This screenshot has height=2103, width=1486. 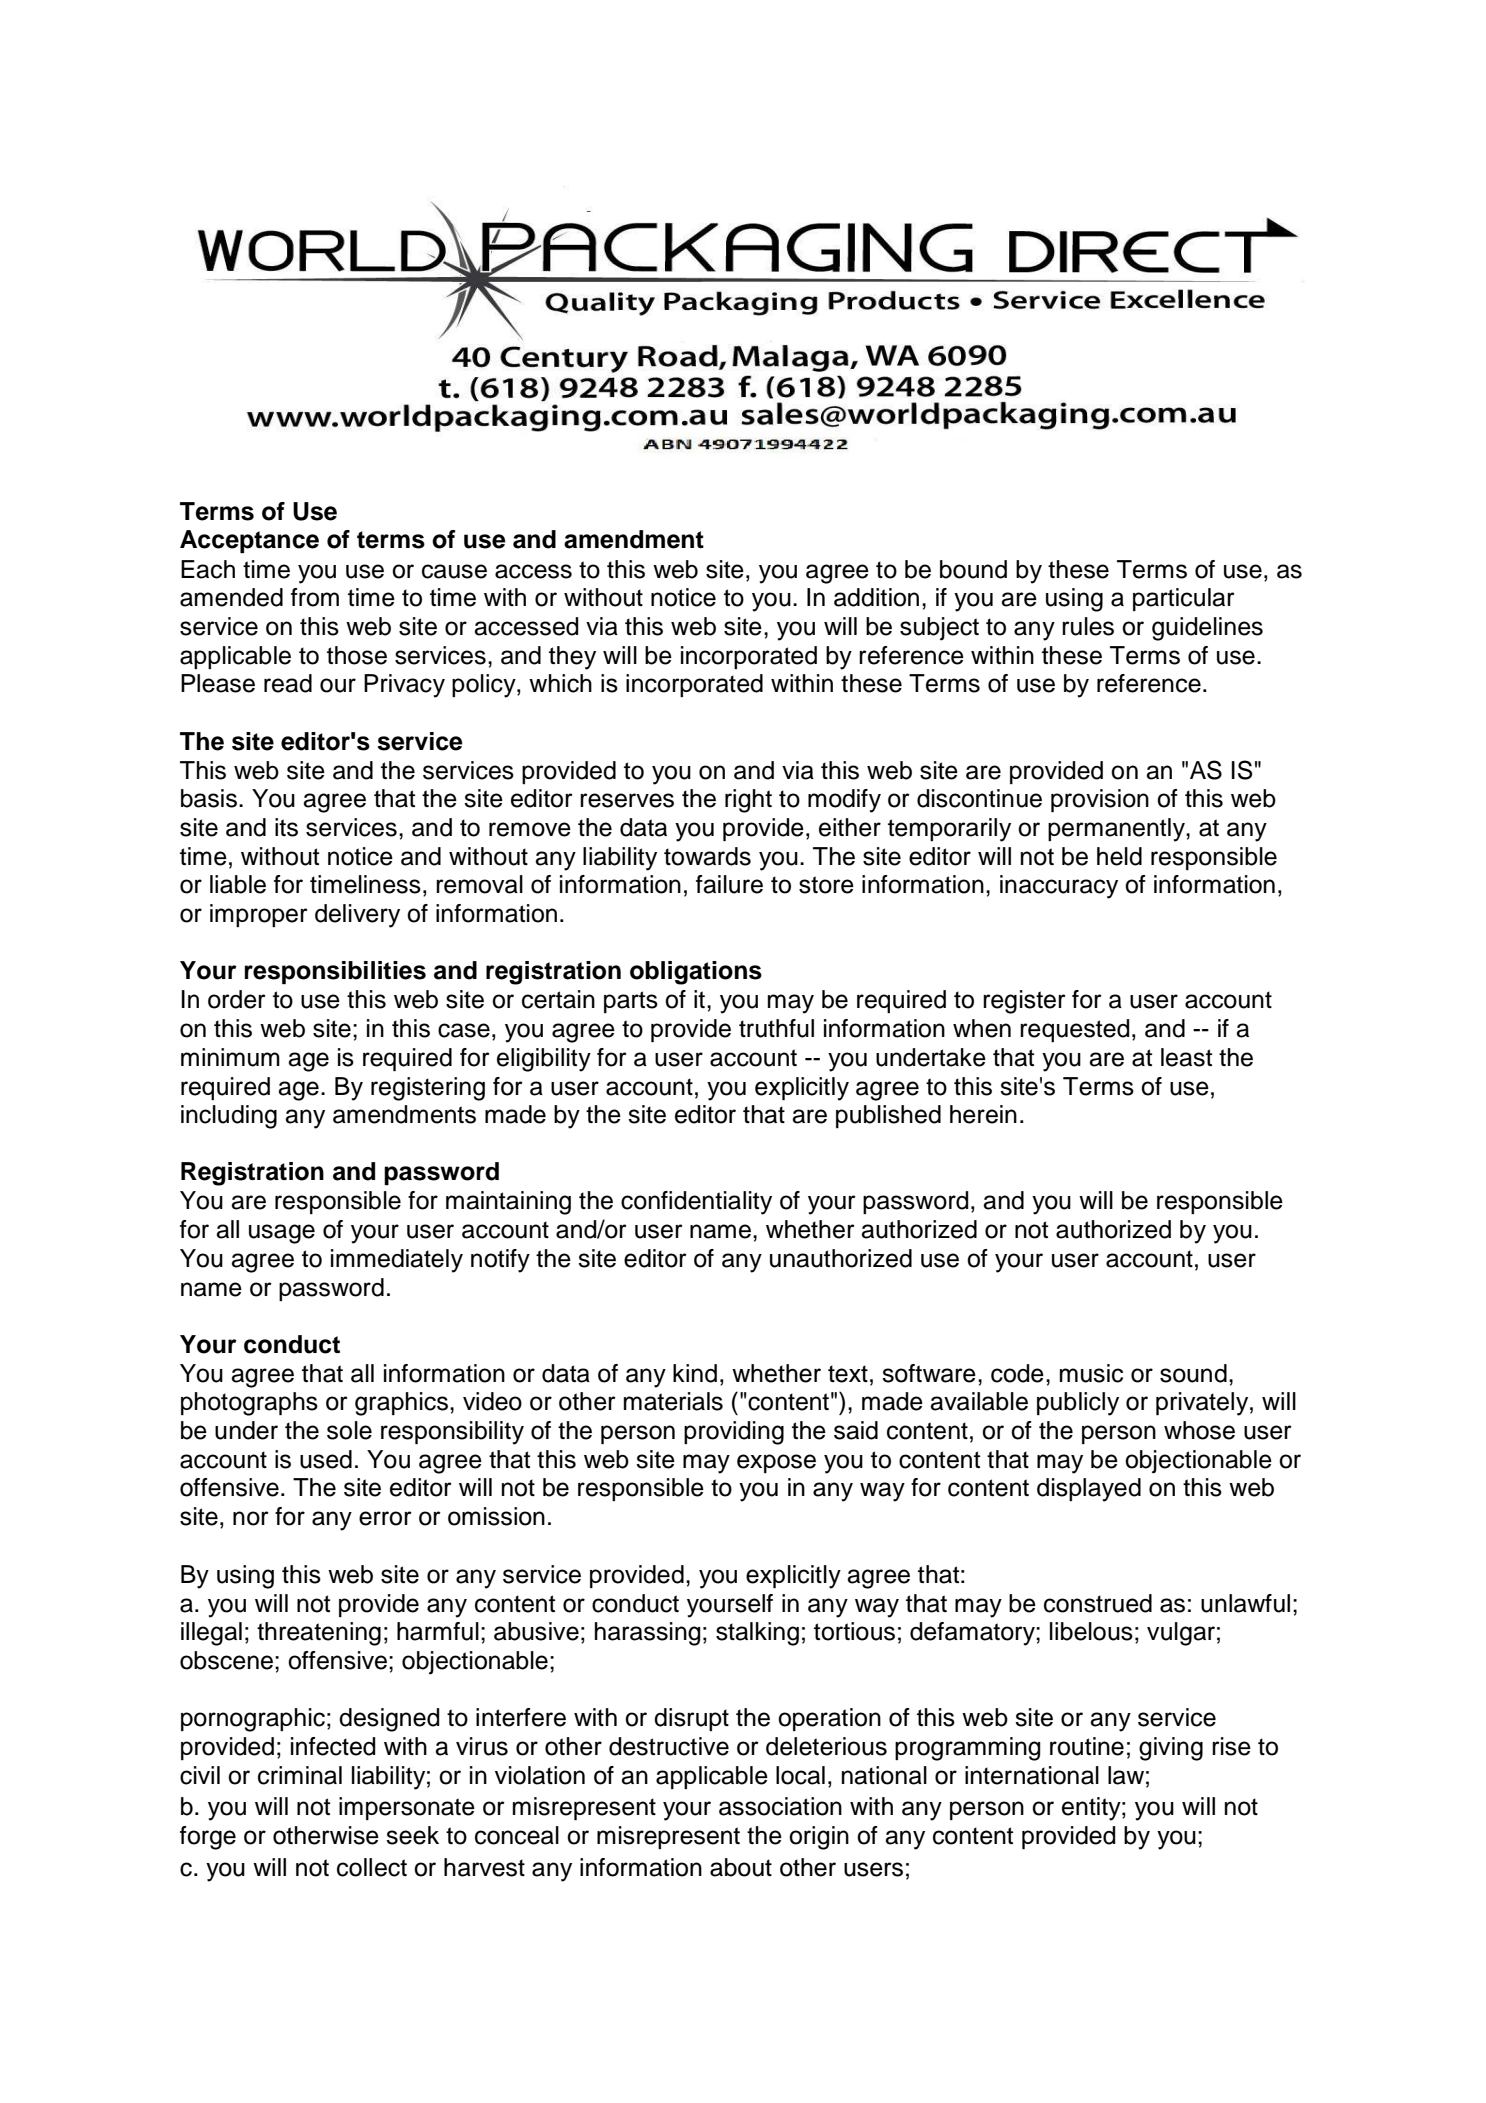 I want to click on confidentiality, so click(x=696, y=1203).
